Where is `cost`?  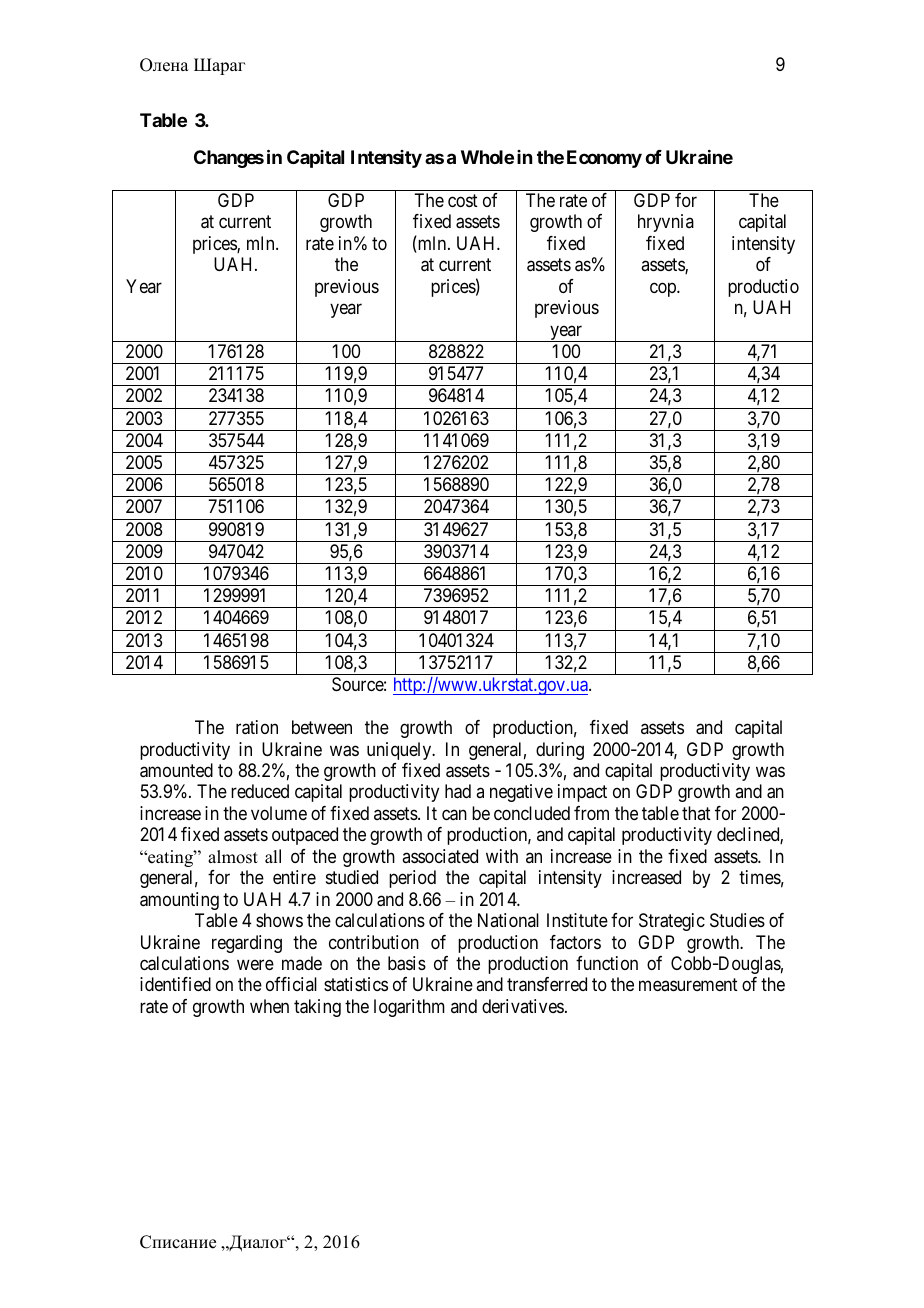 cost is located at coordinates (463, 200).
